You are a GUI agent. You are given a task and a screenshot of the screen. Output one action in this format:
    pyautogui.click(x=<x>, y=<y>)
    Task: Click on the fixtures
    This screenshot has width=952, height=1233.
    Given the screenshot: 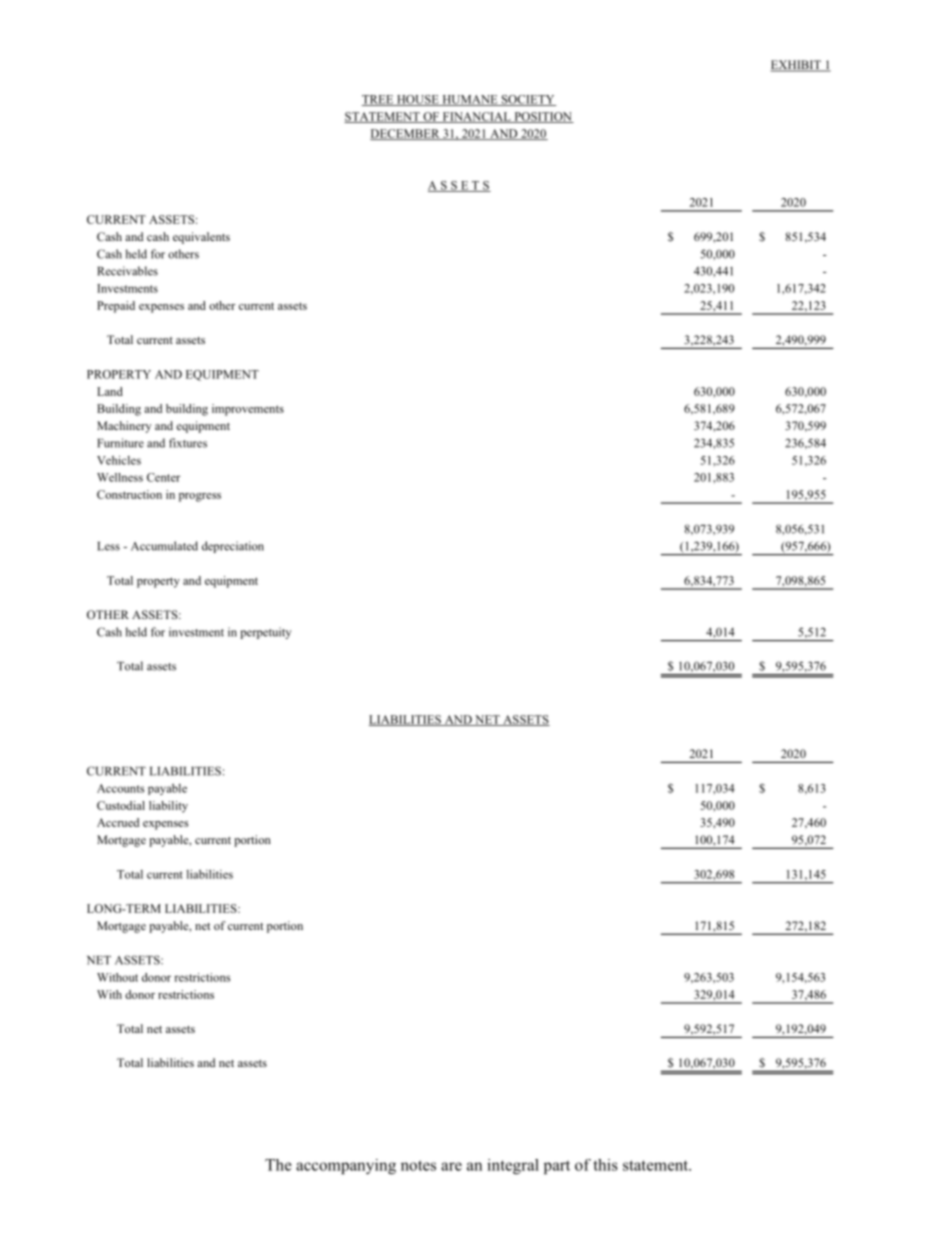 What is the action you would take?
    pyautogui.click(x=188, y=443)
